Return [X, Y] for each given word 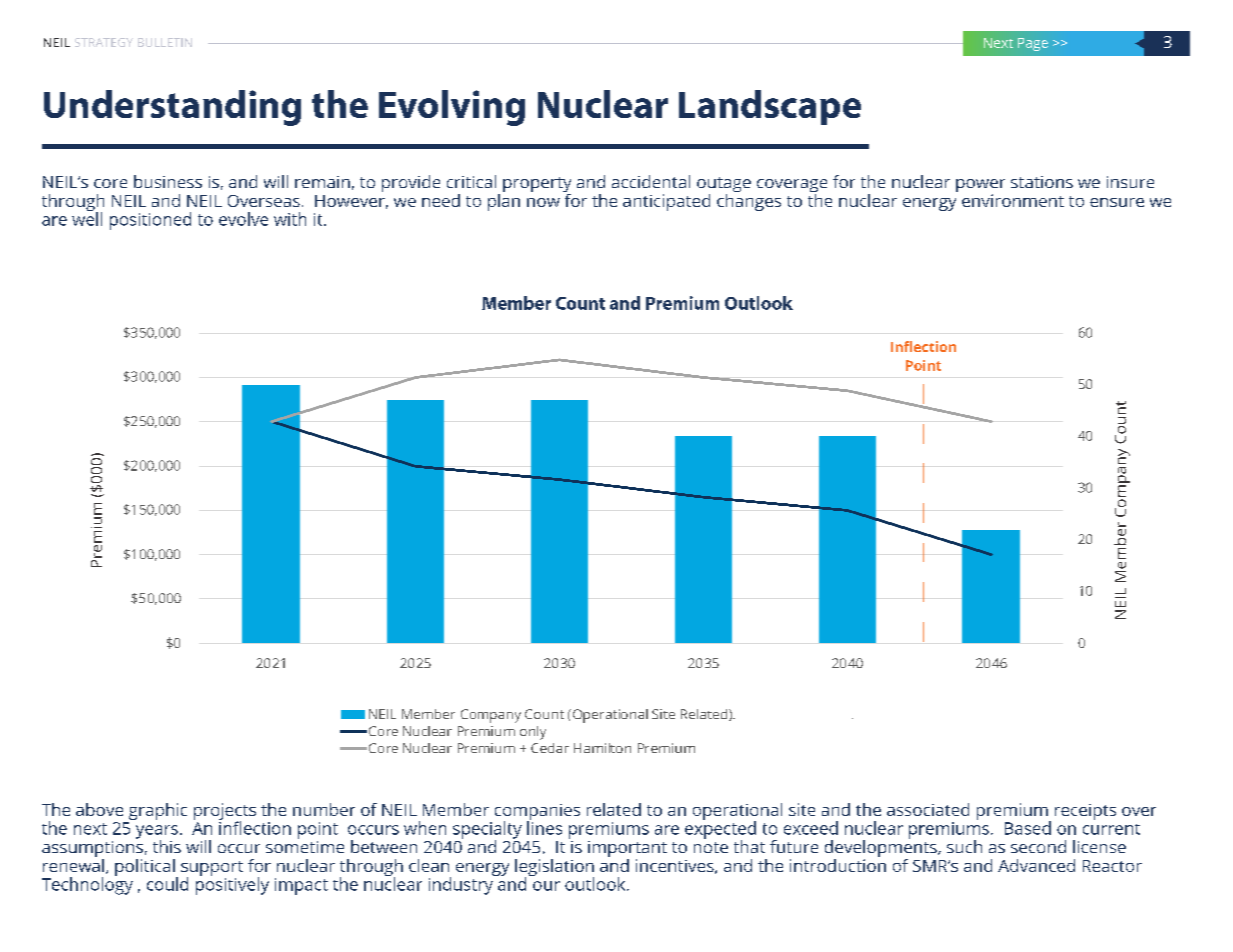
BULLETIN [165, 42]
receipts [1085, 812]
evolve [243, 219]
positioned [150, 221]
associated [928, 809]
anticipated [666, 202]
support [212, 869]
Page [1033, 44]
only [533, 733]
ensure [1117, 202]
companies [537, 813]
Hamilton [602, 748]
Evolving [452, 108]
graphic [158, 811]
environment [1013, 200]
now [543, 202]
